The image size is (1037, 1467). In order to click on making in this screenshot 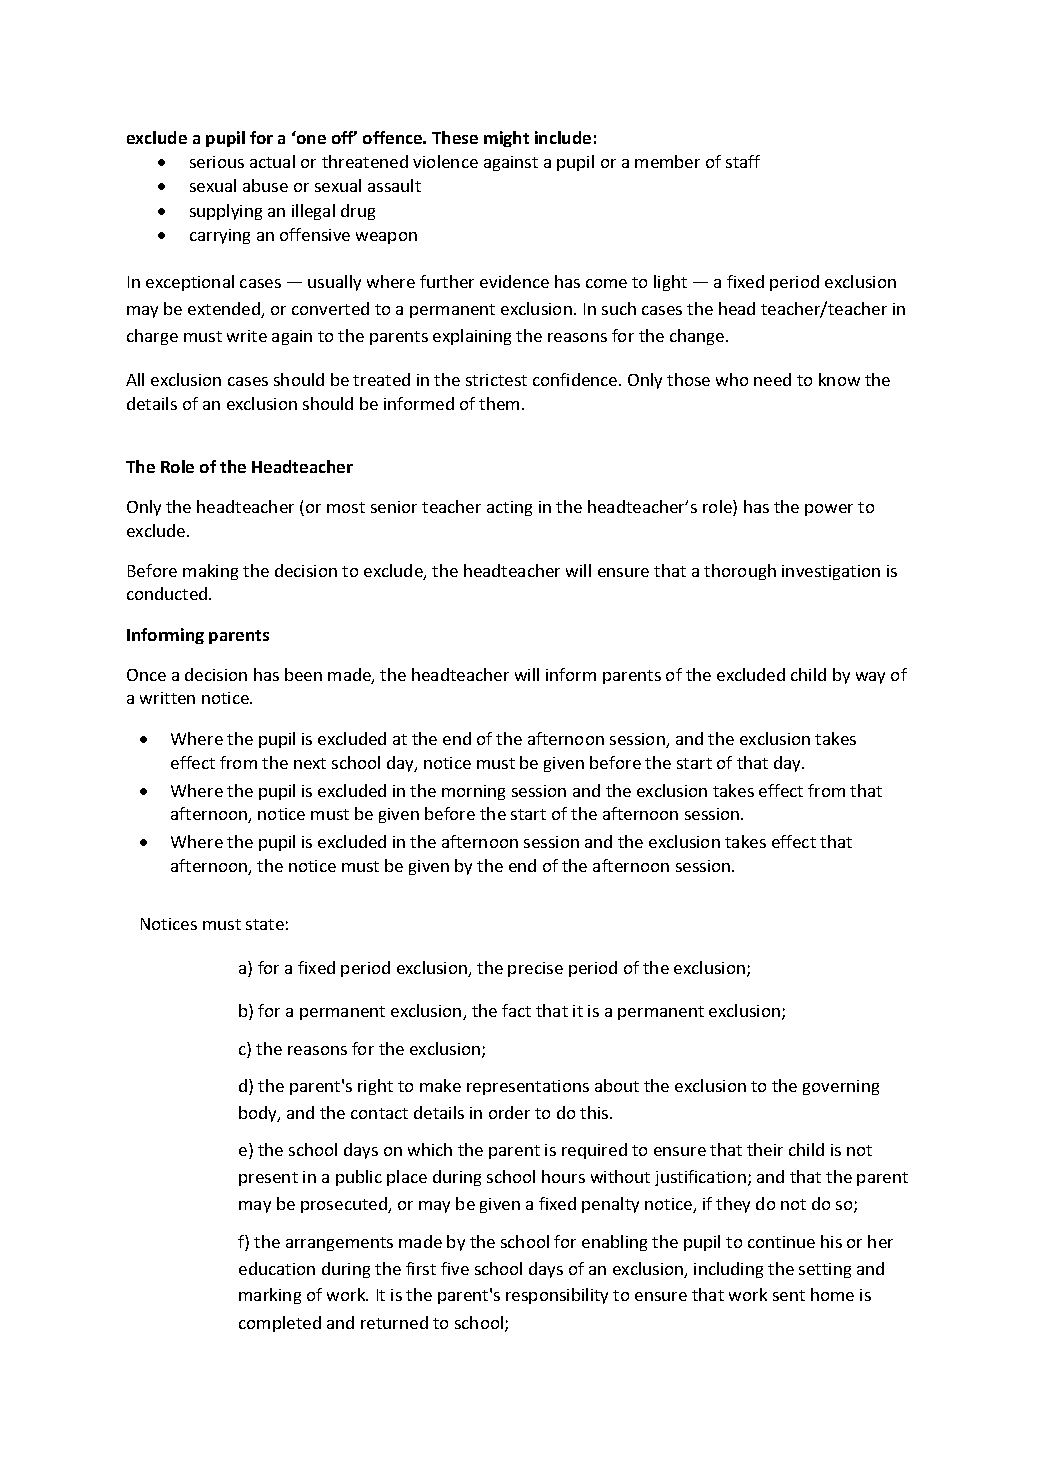, I will do `click(210, 572)`.
